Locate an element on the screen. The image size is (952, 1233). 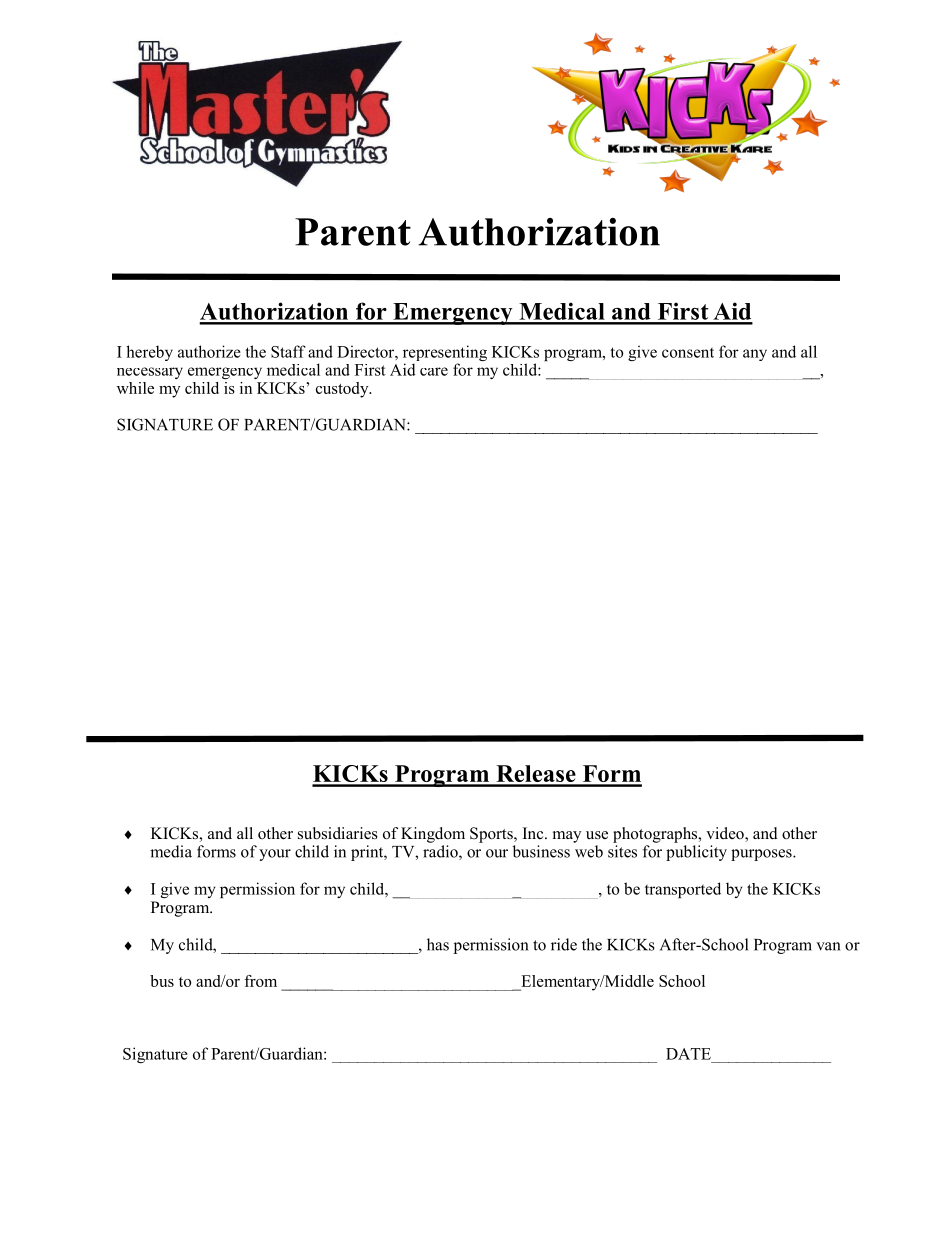
subsidiaries is located at coordinates (338, 833).
